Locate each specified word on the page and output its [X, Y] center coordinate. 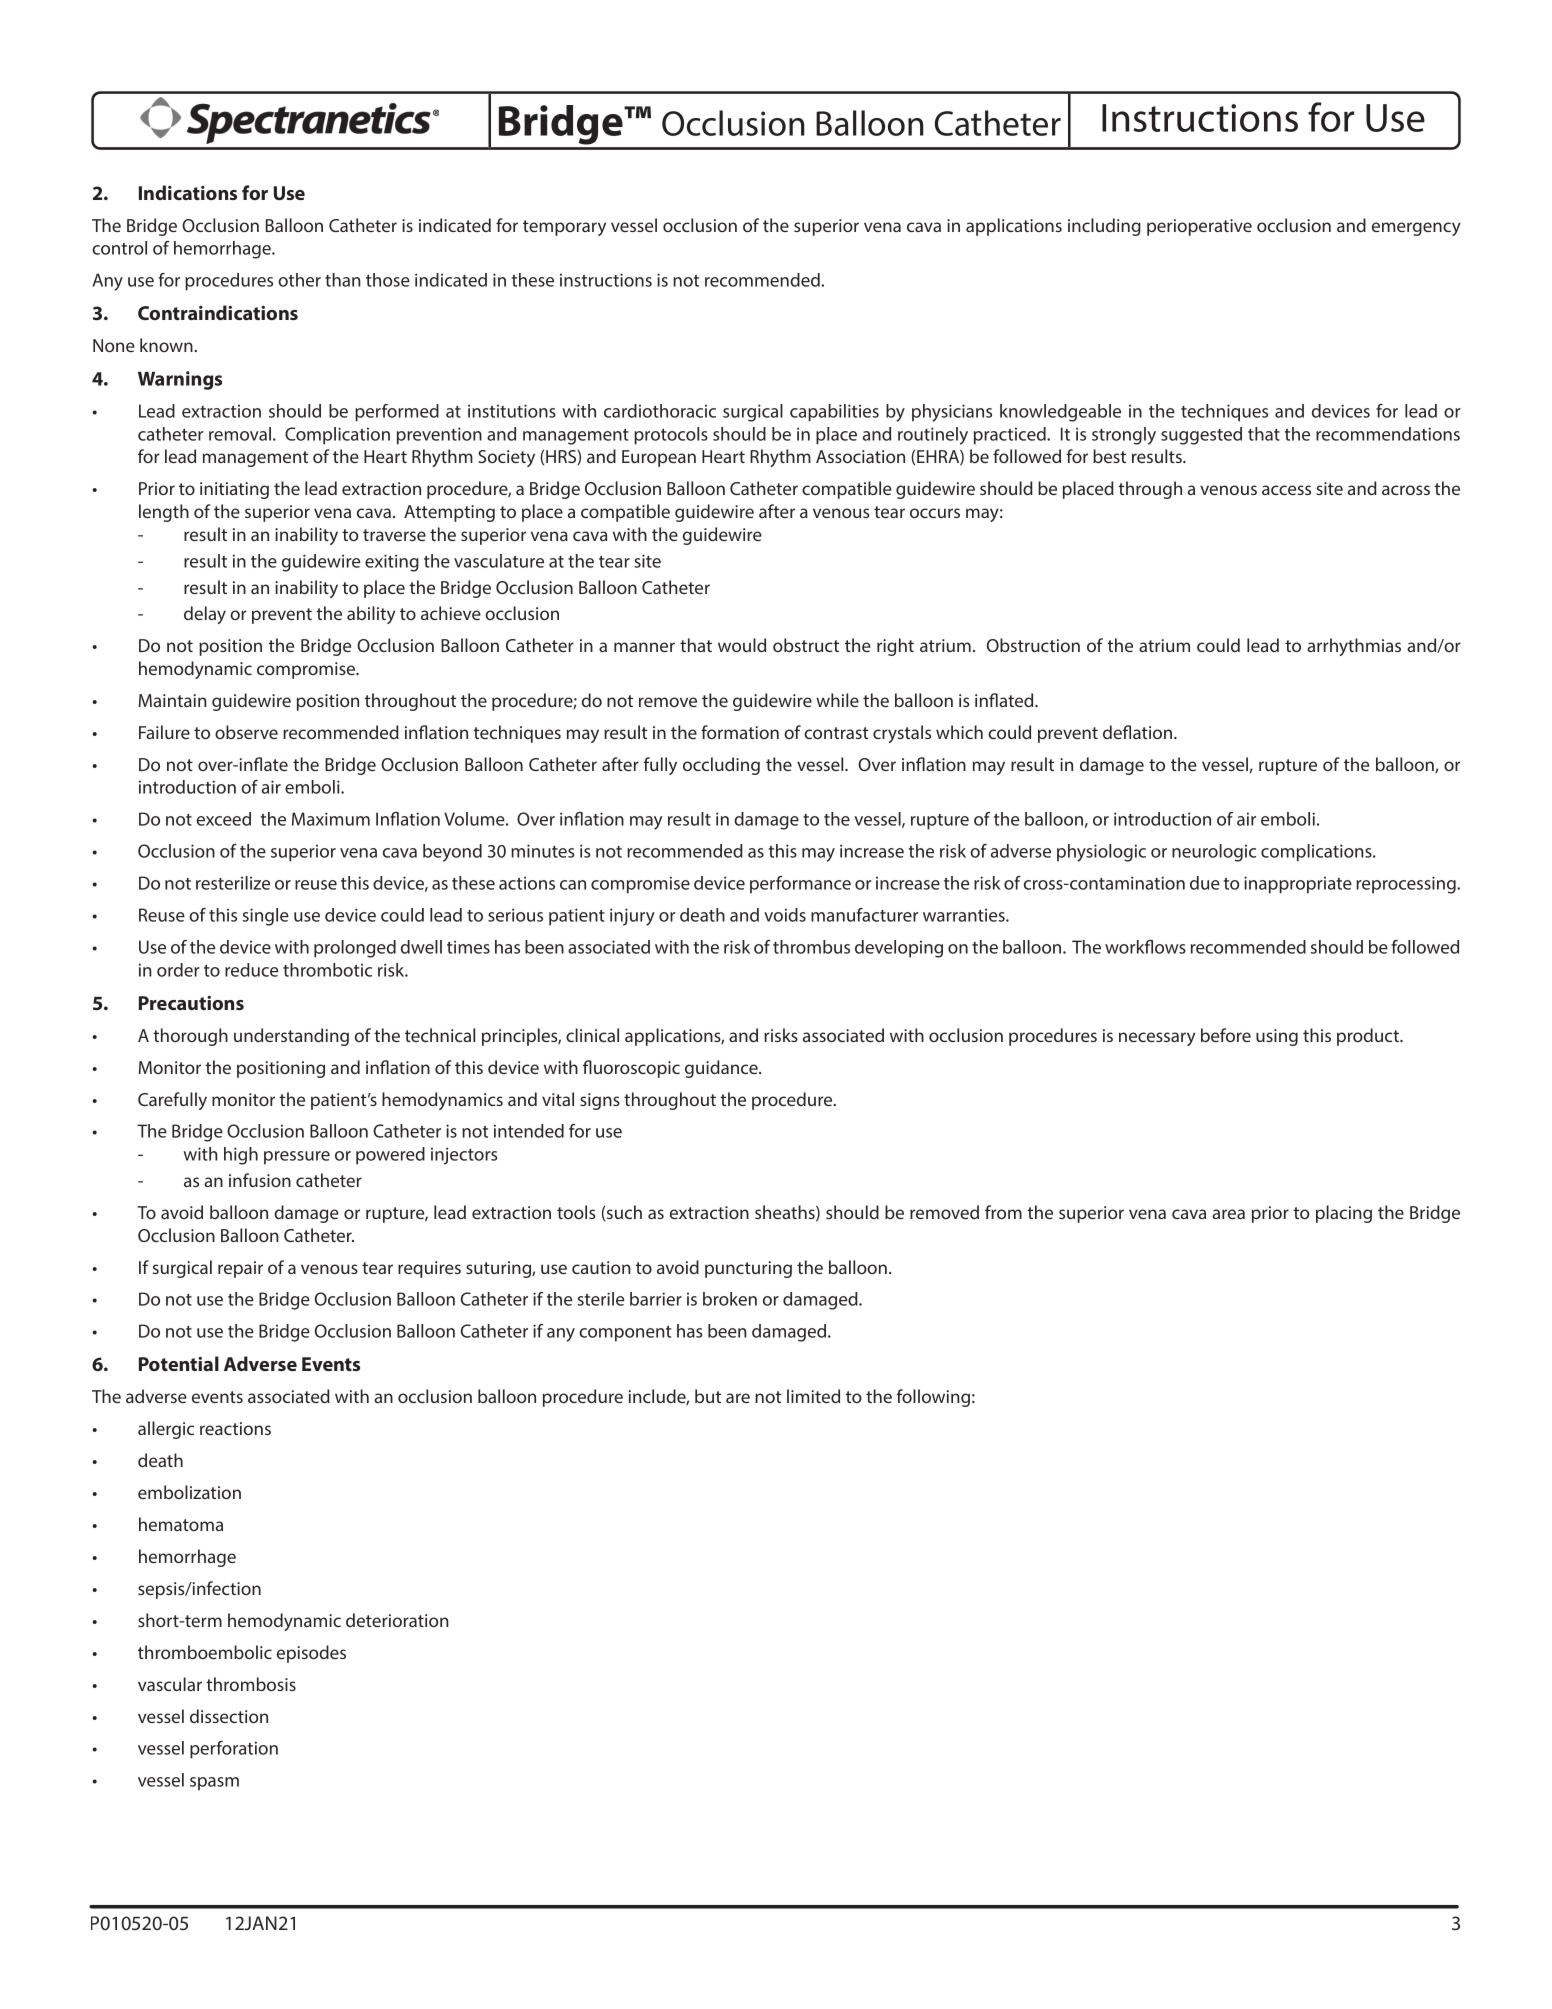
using [1277, 1037]
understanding [291, 1037]
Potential [179, 1363]
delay [205, 615]
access [1286, 490]
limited [813, 1396]
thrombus [811, 947]
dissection [229, 1716]
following [933, 1398]
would [742, 645]
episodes [311, 1654]
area [1228, 1214]
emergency [1416, 229]
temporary [564, 228]
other [299, 280]
